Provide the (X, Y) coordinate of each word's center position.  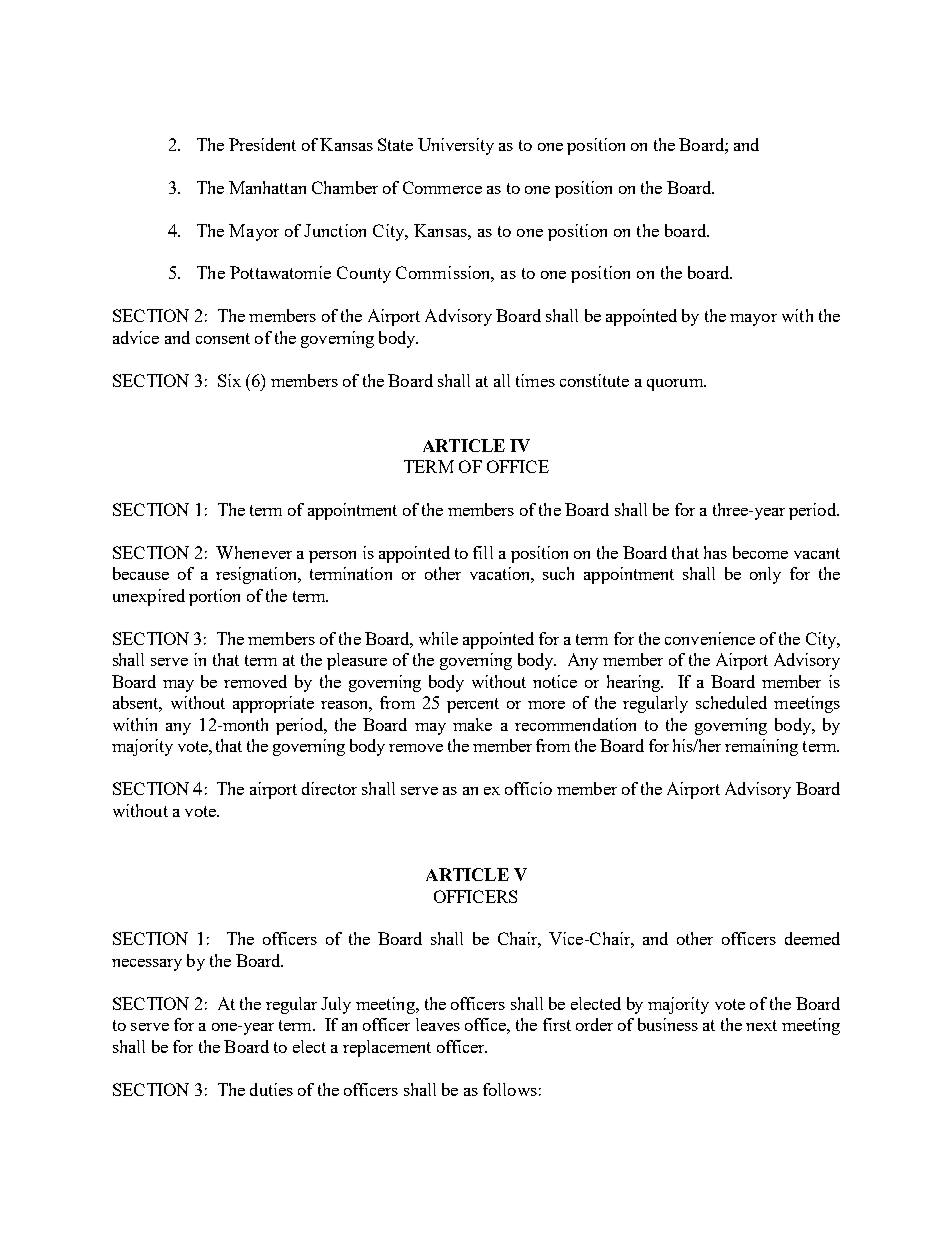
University (456, 146)
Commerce (442, 187)
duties (271, 1089)
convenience (710, 638)
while (438, 638)
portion (214, 597)
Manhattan (267, 187)
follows (510, 1089)
